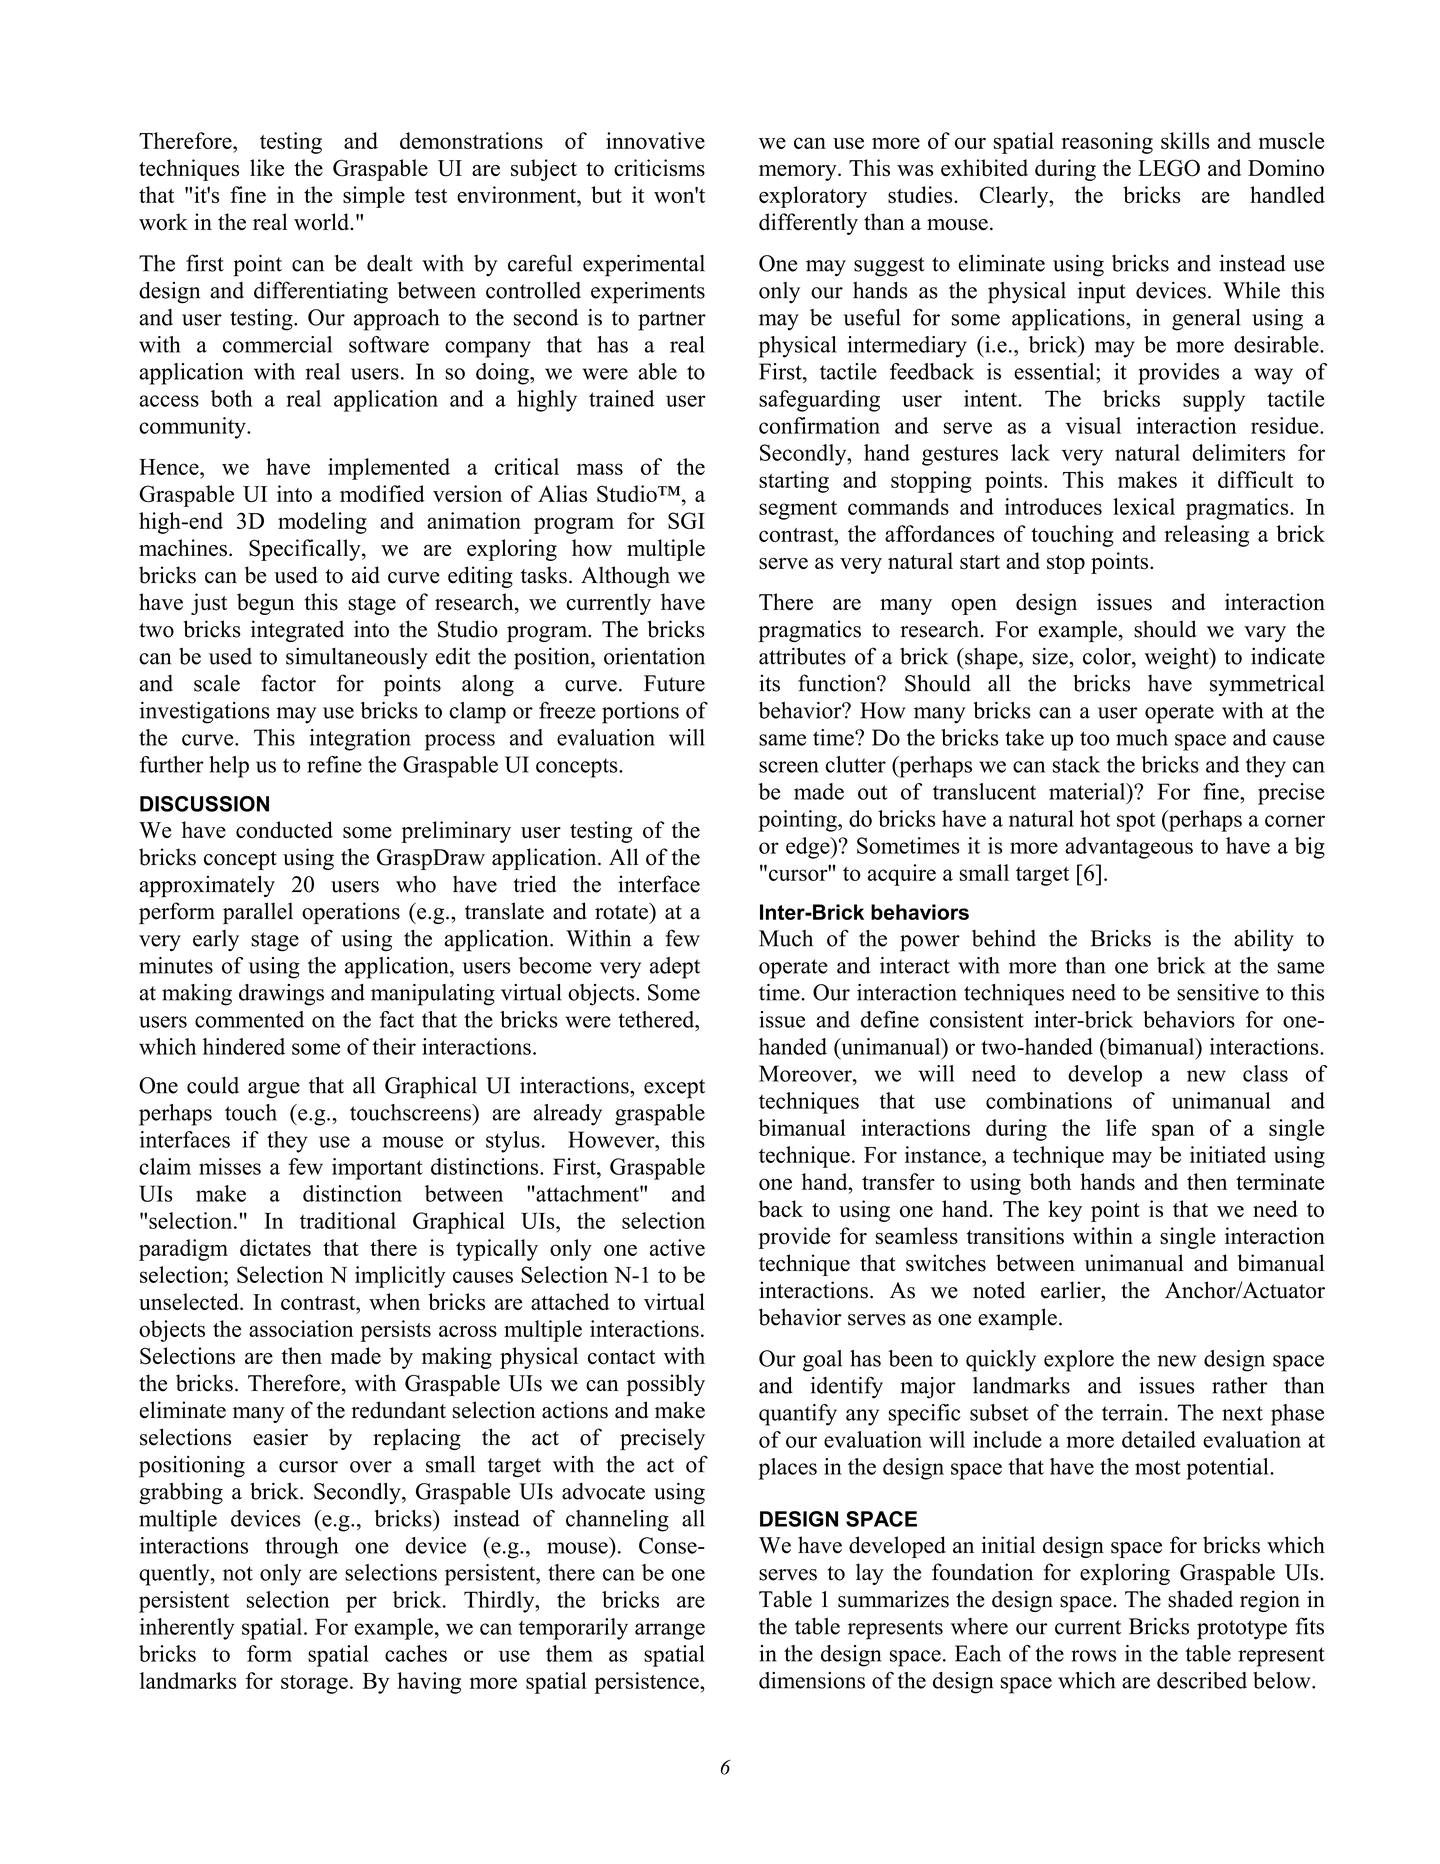 The width and height of the page is (1440, 1864). What do you see at coordinates (230, 1166) in the page?
I see `misses` at bounding box center [230, 1166].
